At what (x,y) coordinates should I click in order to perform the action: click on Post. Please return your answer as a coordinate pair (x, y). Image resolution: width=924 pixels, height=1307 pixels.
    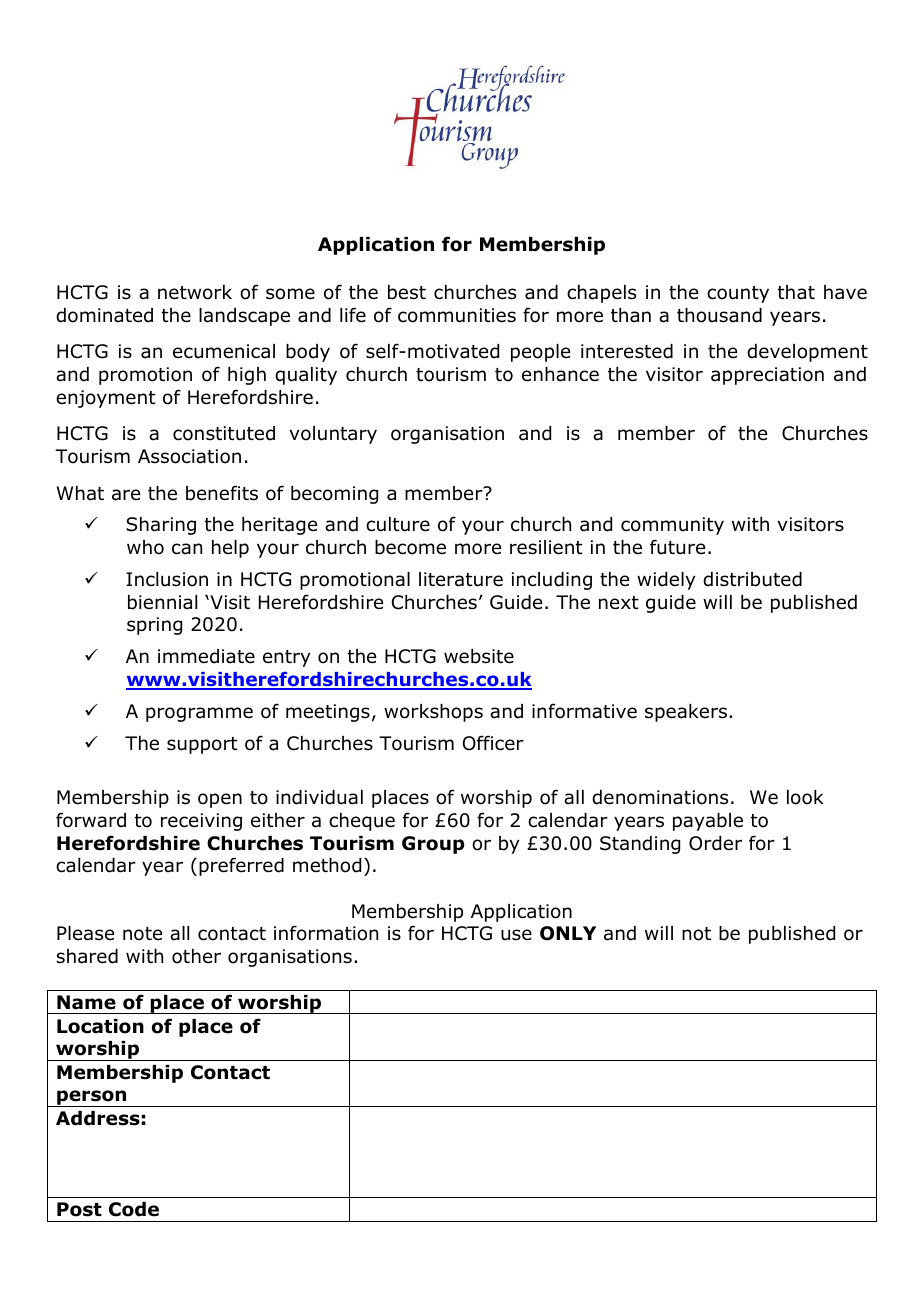
    Looking at the image, I should click on (79, 1209).
